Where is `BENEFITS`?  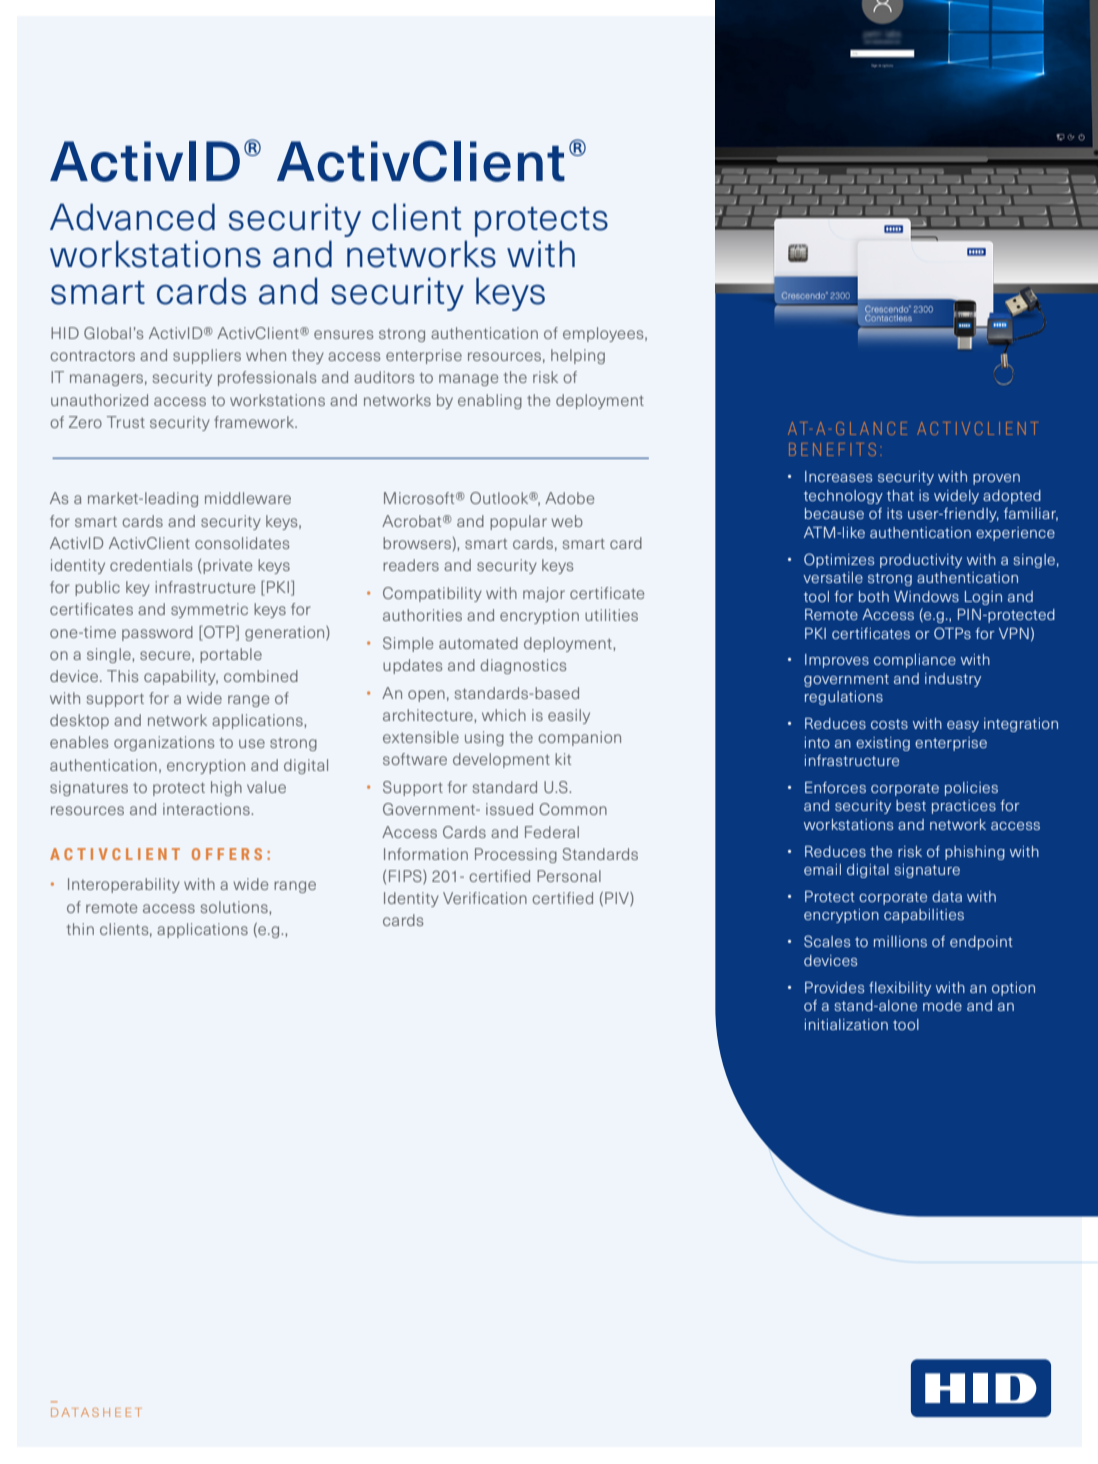
BENEFITS is located at coordinates (832, 449).
